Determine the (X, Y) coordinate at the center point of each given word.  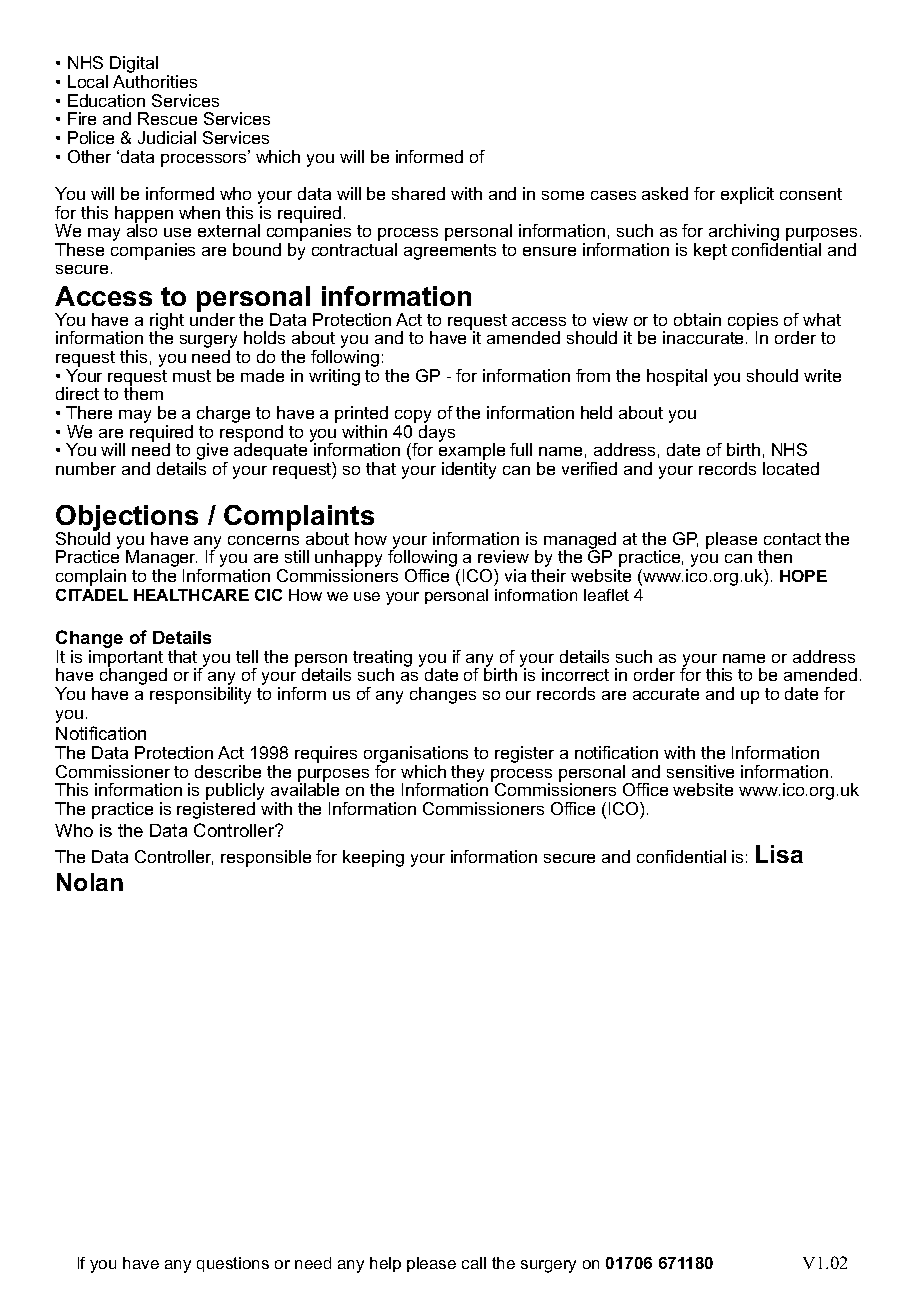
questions (233, 1264)
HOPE (803, 576)
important (126, 659)
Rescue (167, 118)
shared (418, 193)
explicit (747, 195)
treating (382, 660)
